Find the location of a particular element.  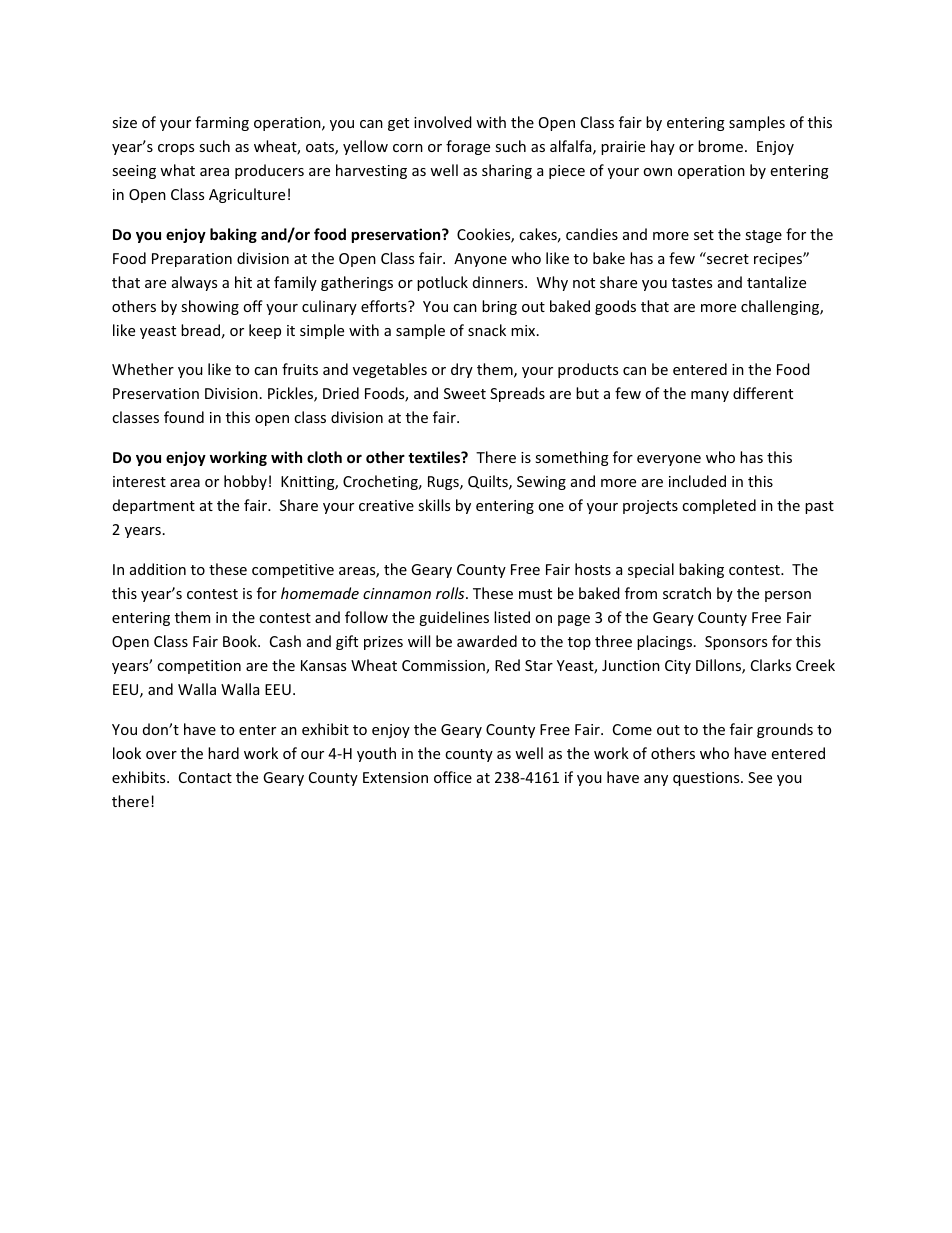

found is located at coordinates (184, 417).
